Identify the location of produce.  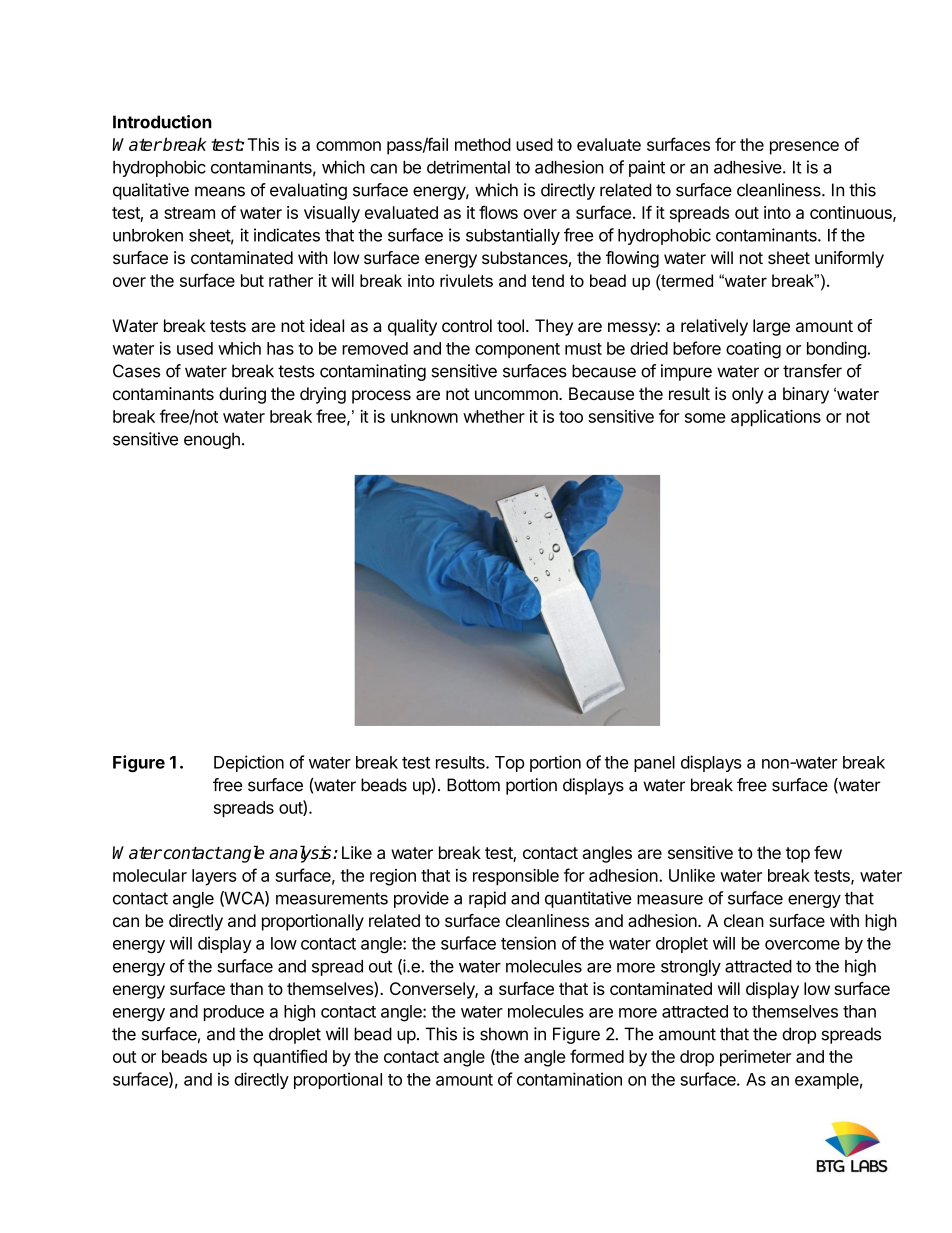
(234, 1013).
